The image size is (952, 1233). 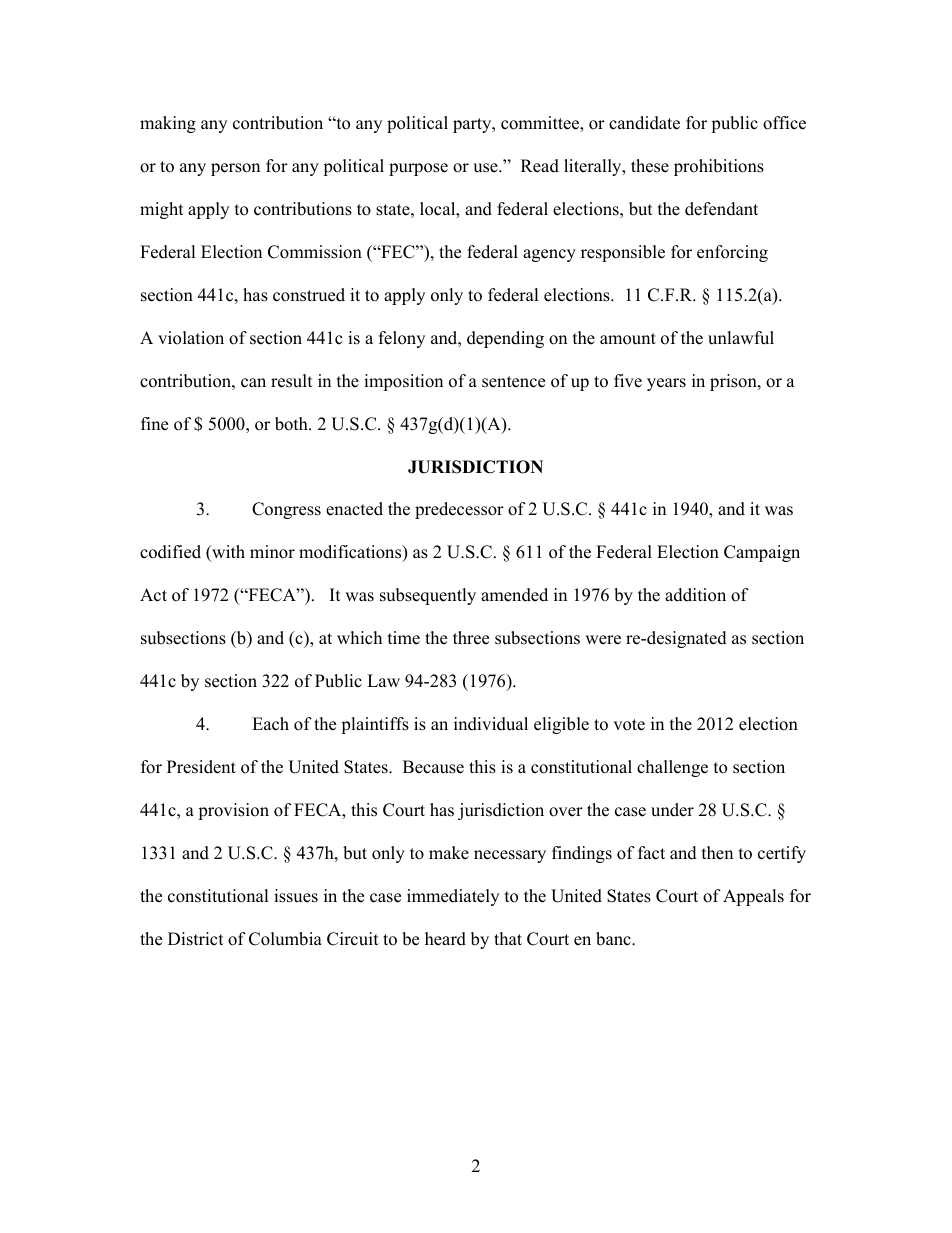 What do you see at coordinates (453, 897) in the screenshot?
I see `immediately` at bounding box center [453, 897].
